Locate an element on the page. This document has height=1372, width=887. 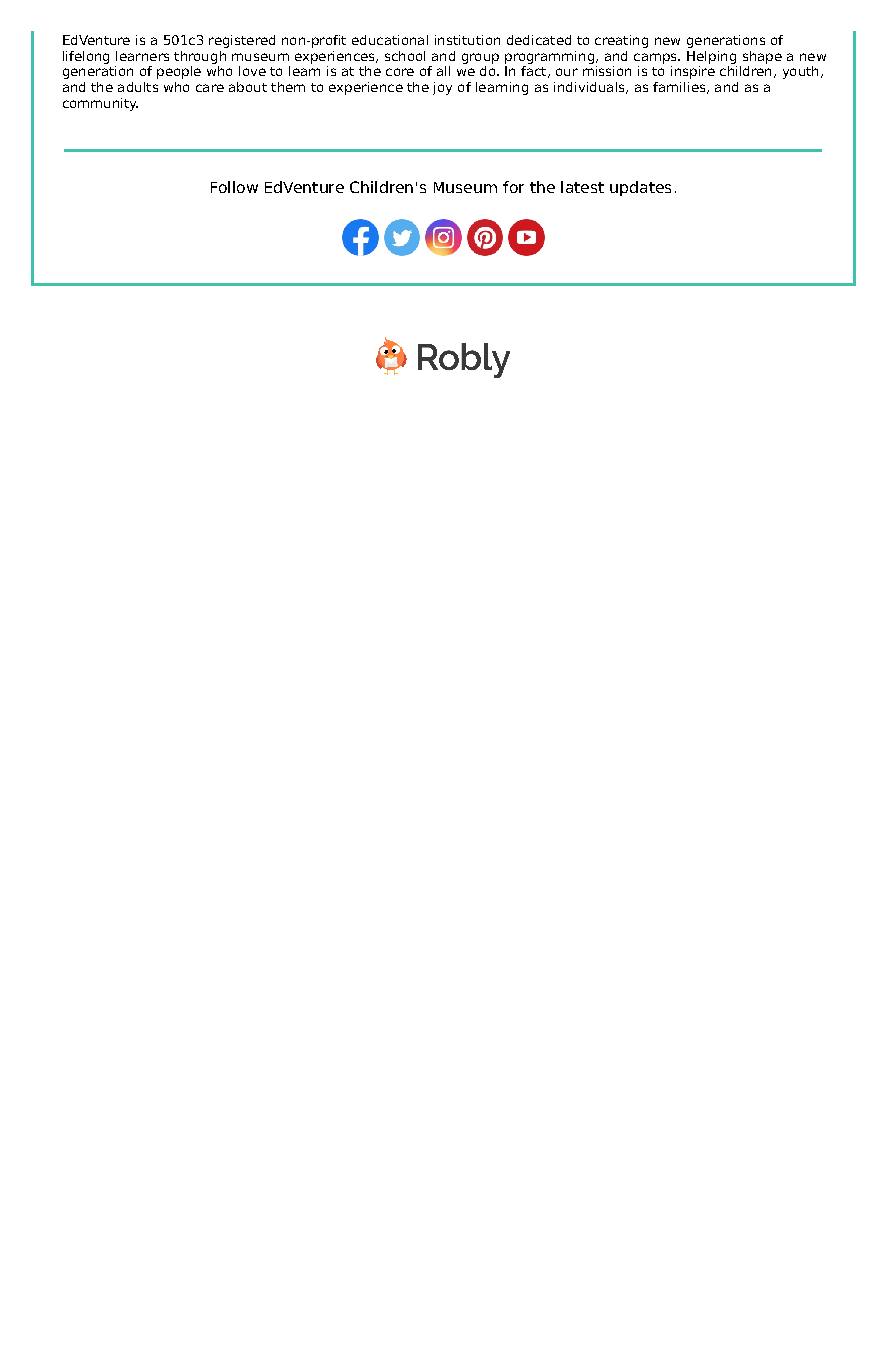
Follow is located at coordinates (234, 187).
